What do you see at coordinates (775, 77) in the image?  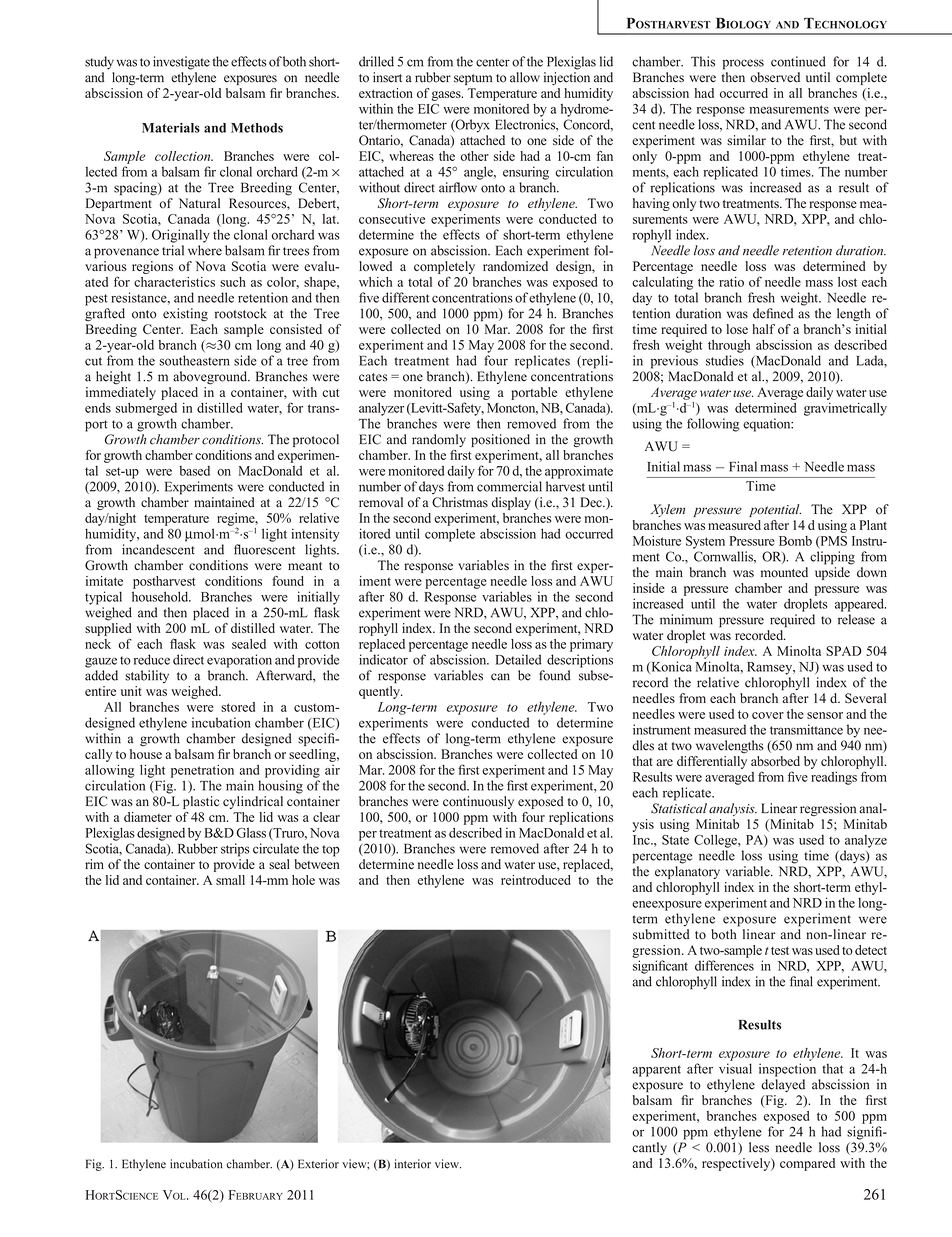 I see `observed` at bounding box center [775, 77].
